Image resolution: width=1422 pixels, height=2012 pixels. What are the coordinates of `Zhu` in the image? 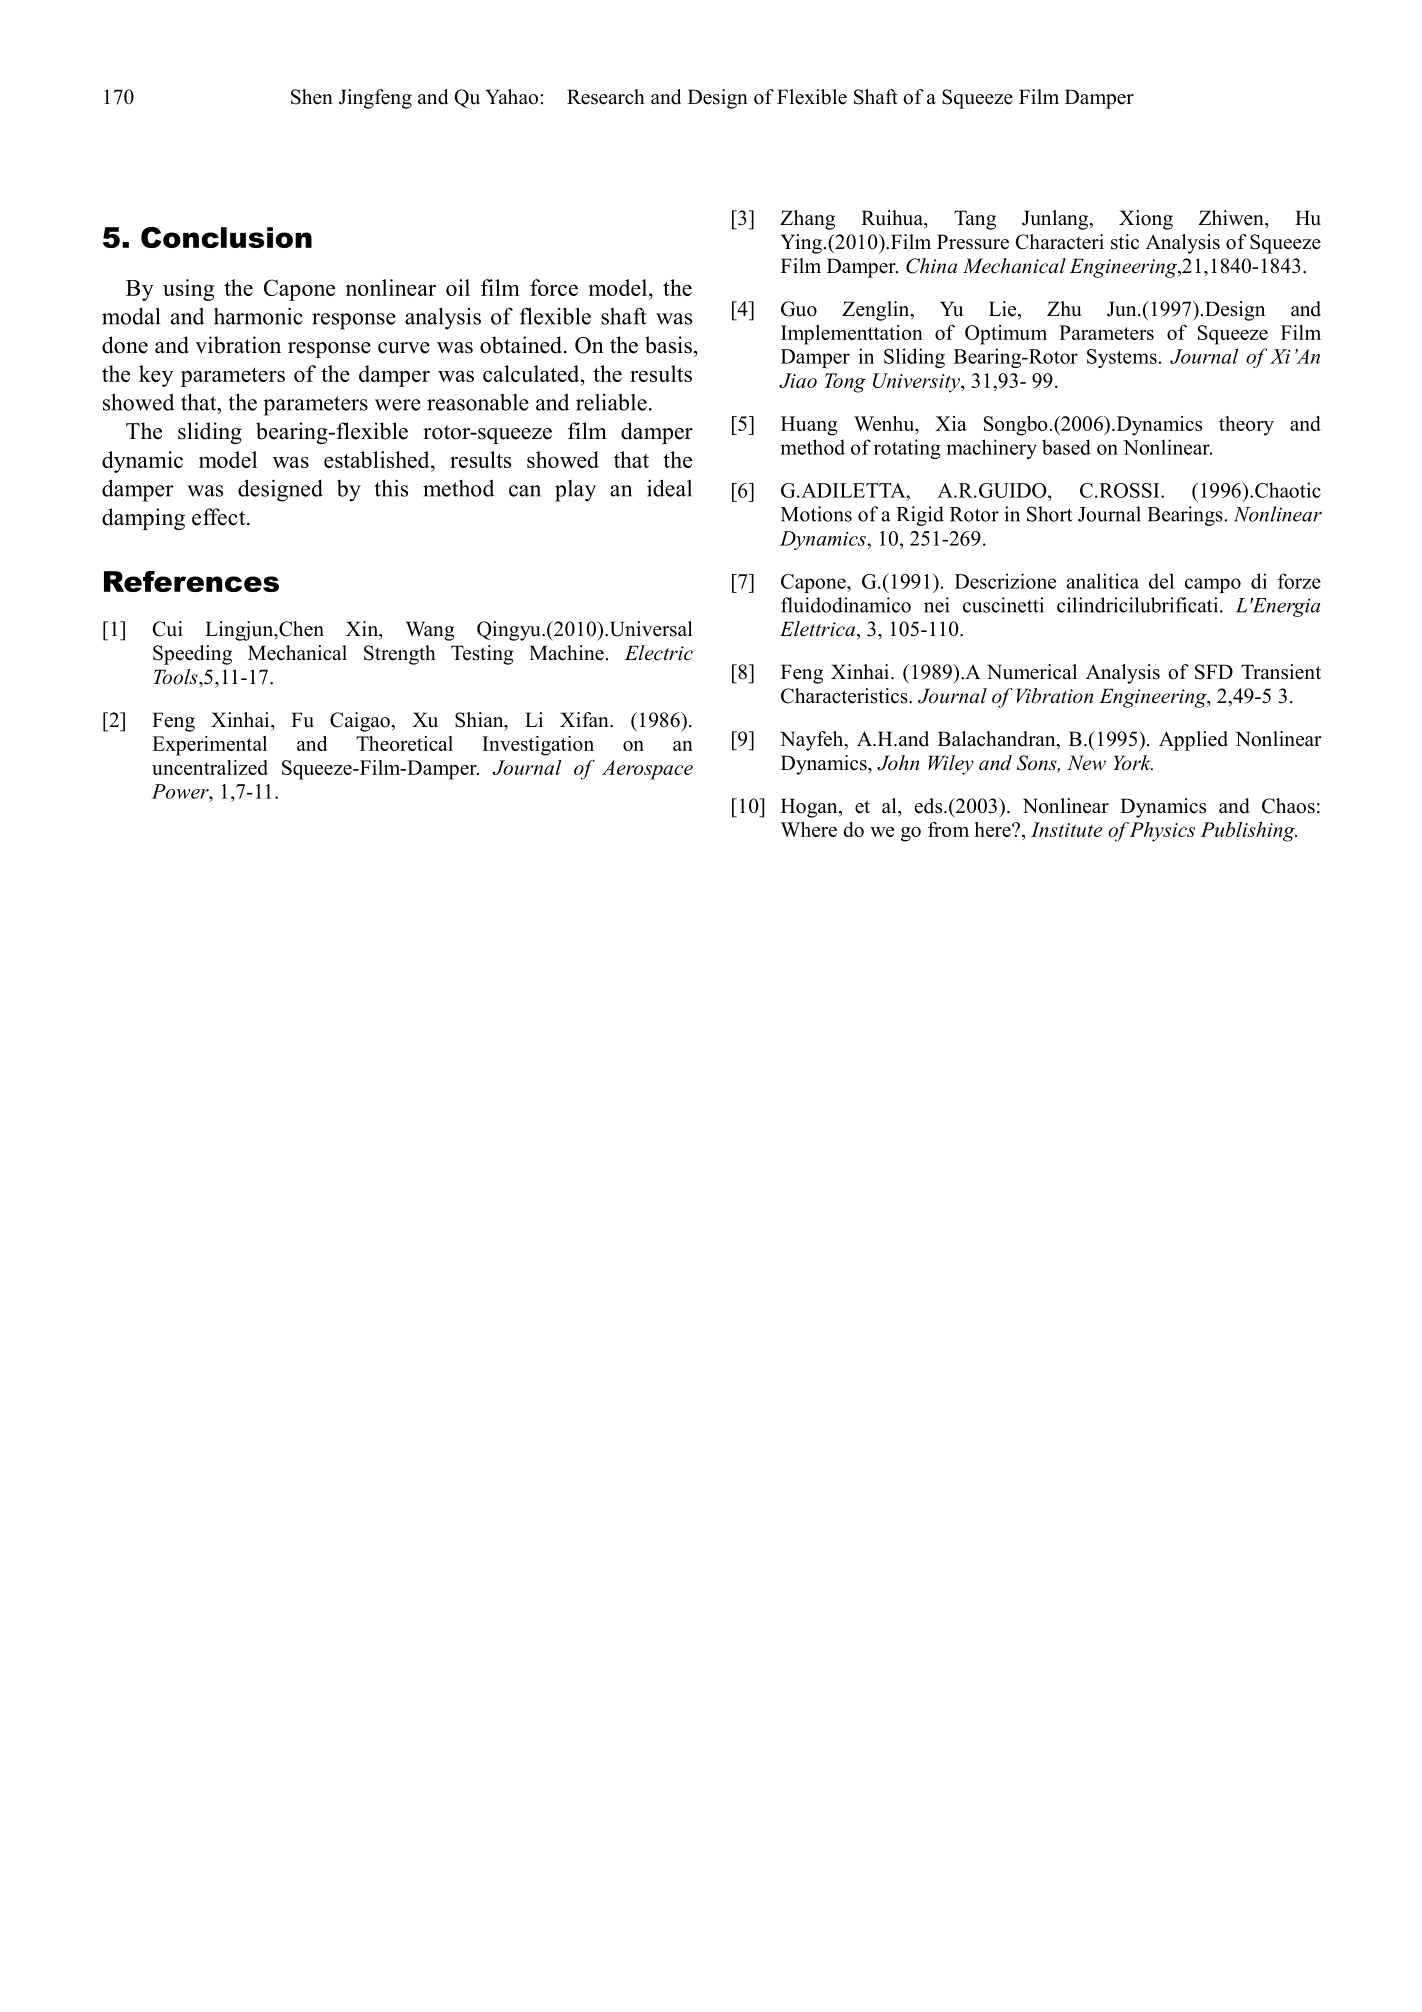 It's located at (1064, 309).
